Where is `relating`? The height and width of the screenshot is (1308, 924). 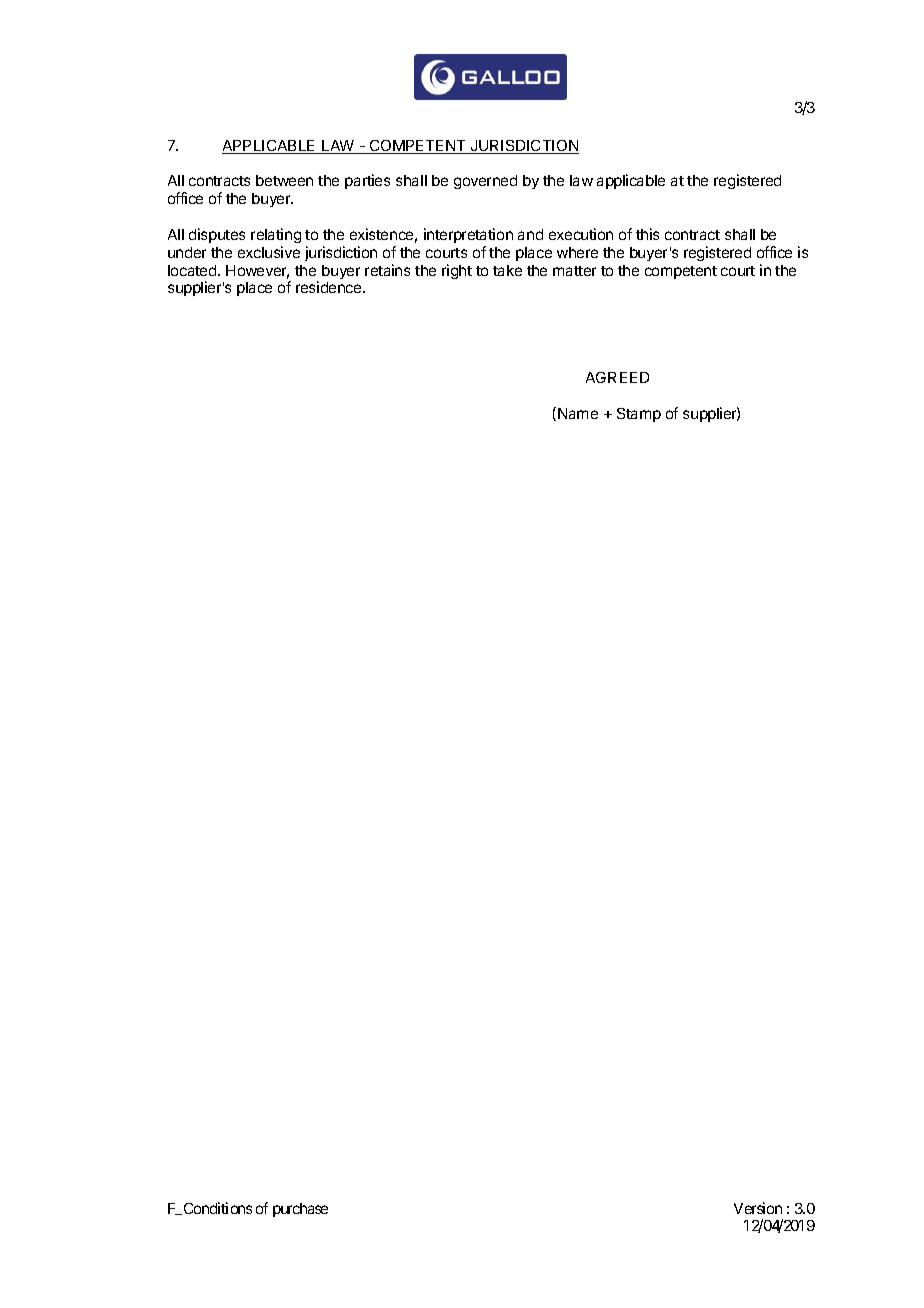 relating is located at coordinates (276, 235).
